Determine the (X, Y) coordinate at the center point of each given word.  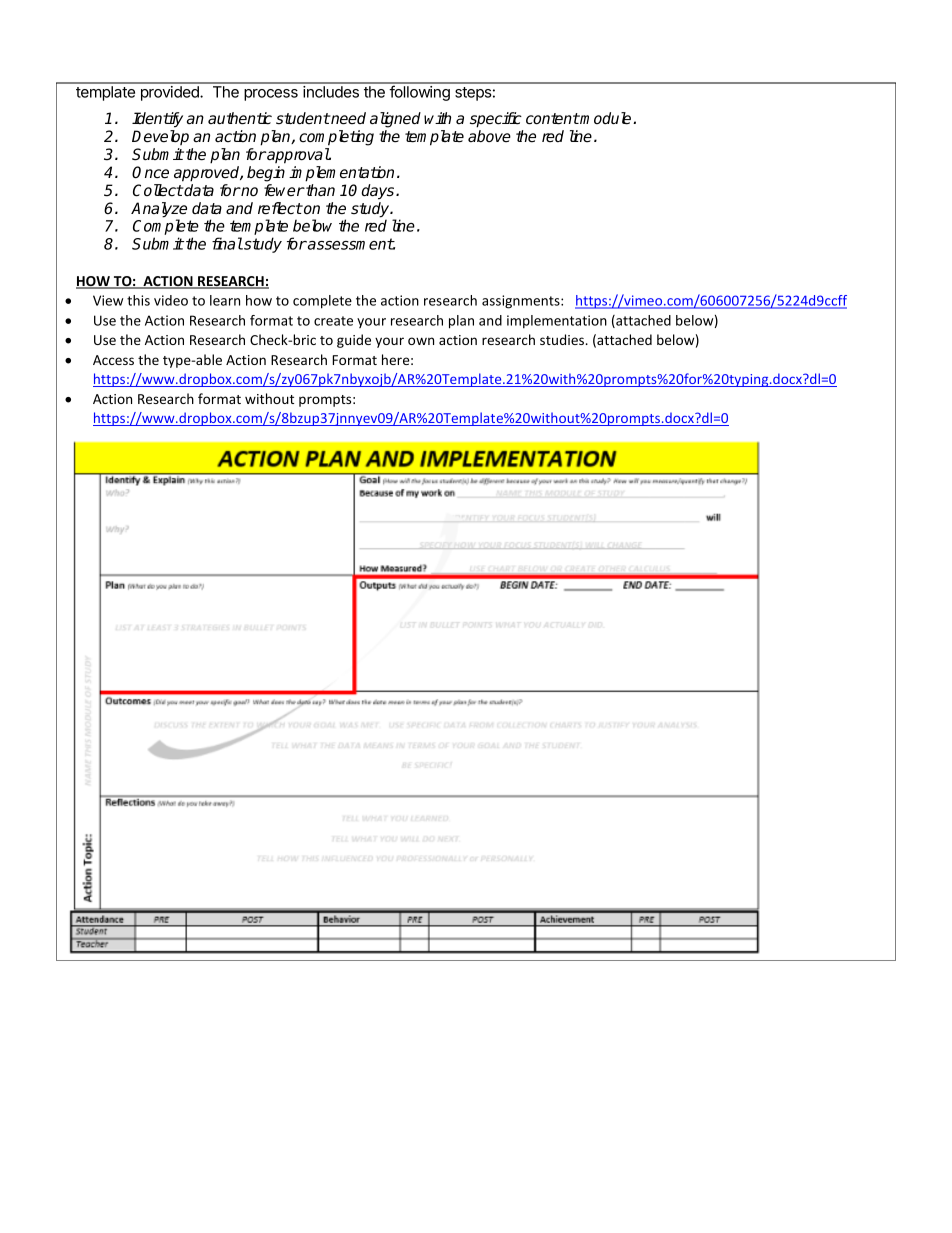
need (347, 118)
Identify (157, 120)
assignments (522, 302)
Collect (158, 190)
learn (225, 300)
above (489, 136)
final (227, 243)
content (553, 119)
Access (113, 360)
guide (354, 341)
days (379, 192)
